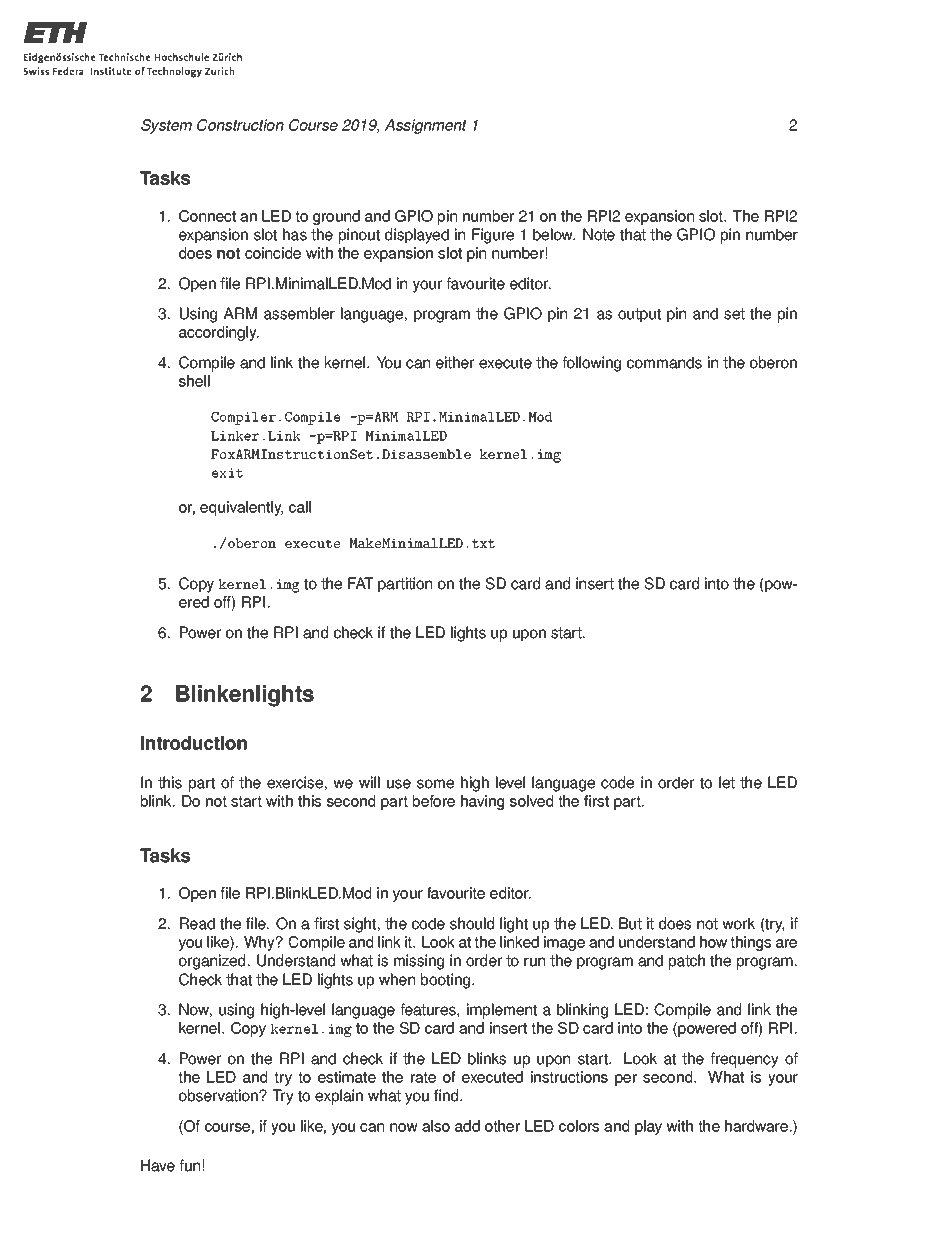 The width and height of the screenshot is (952, 1233). I want to click on shell, so click(194, 381).
